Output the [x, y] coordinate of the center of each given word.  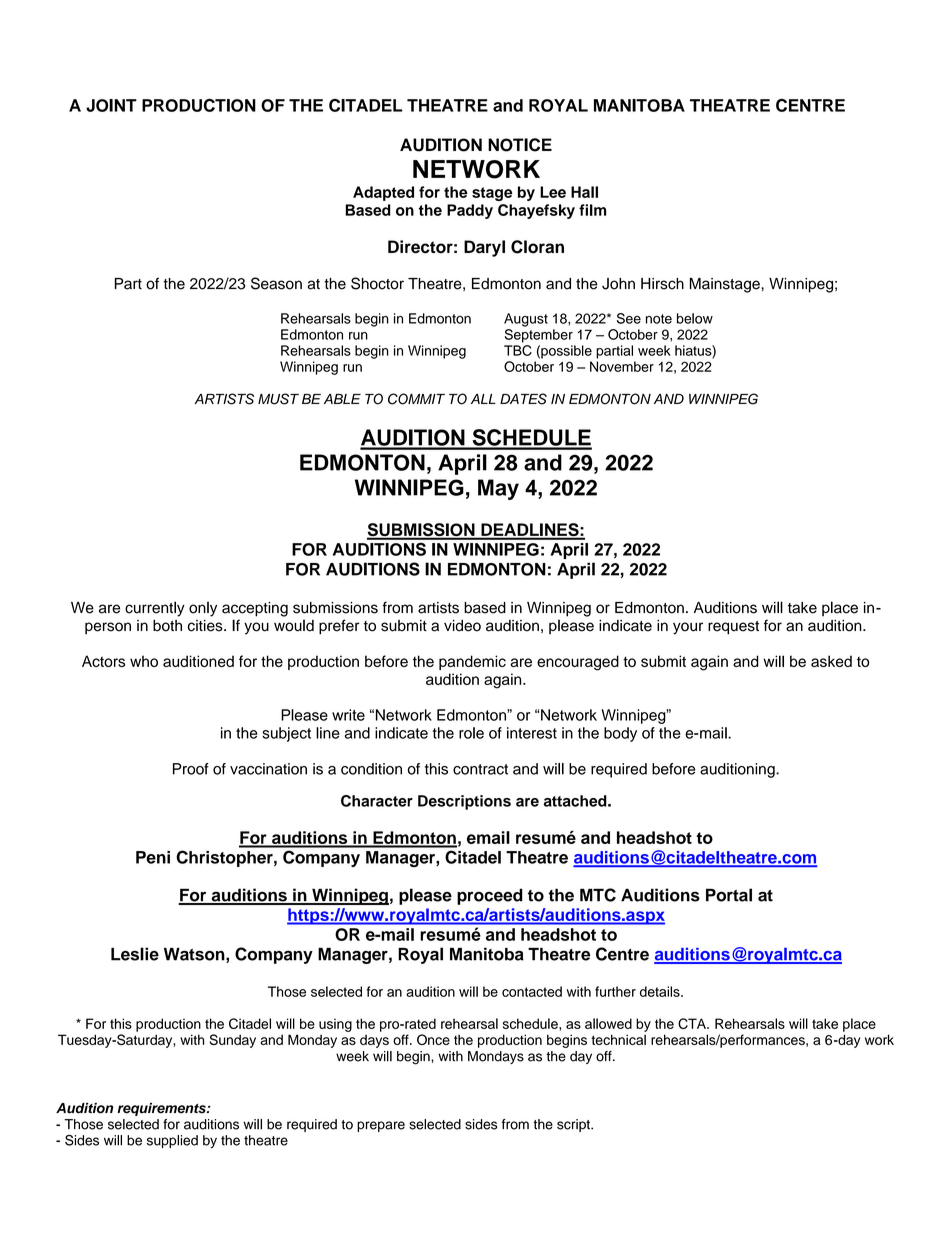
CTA [693, 1023]
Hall [584, 192]
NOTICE [520, 145]
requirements [163, 1109]
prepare [381, 1126]
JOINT [111, 105]
